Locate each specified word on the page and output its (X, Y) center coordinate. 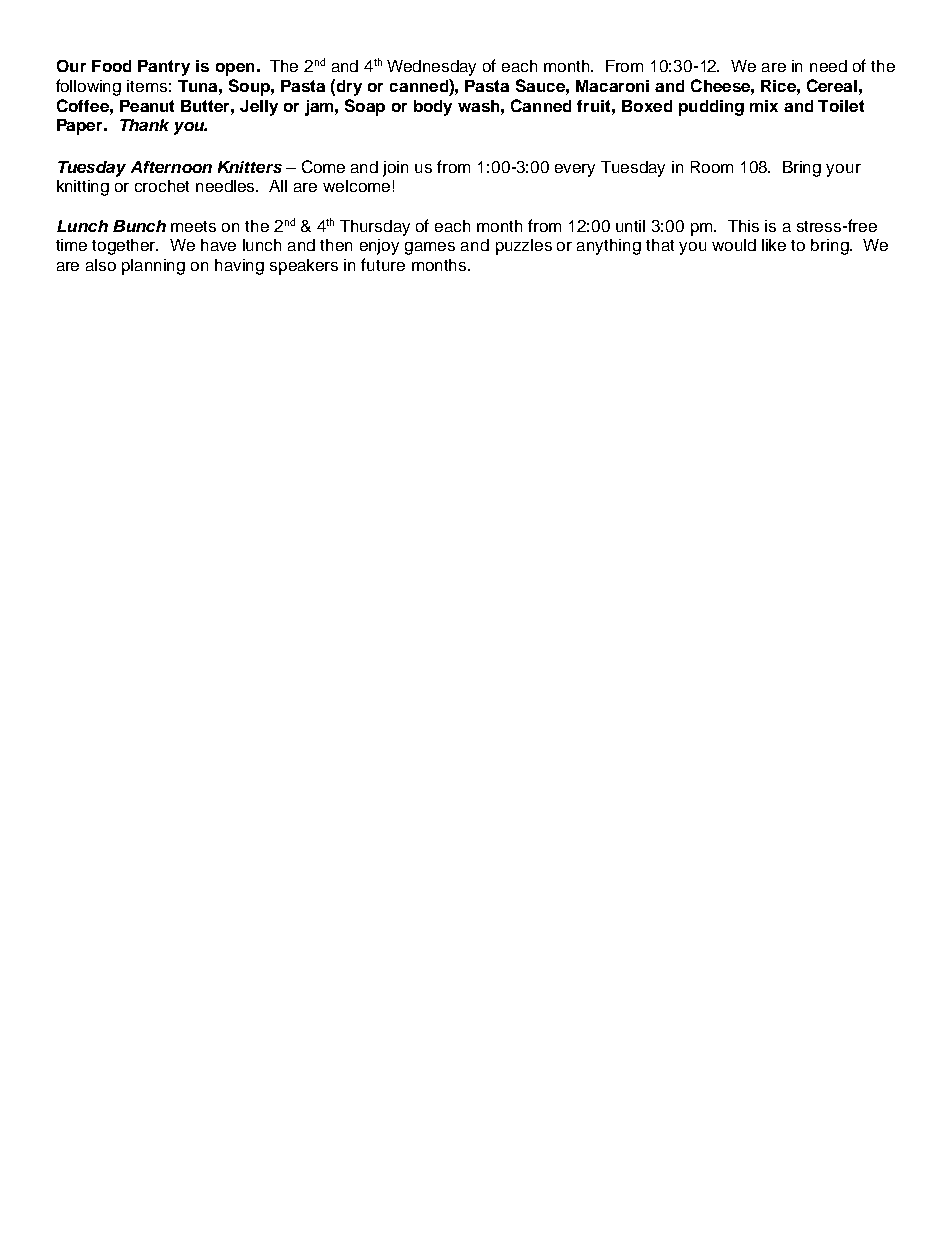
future (383, 264)
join (395, 169)
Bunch (139, 226)
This (743, 226)
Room (712, 167)
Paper (81, 127)
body (433, 108)
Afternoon (171, 167)
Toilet (841, 106)
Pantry (164, 68)
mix (764, 106)
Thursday (375, 228)
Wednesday (431, 68)
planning (153, 267)
